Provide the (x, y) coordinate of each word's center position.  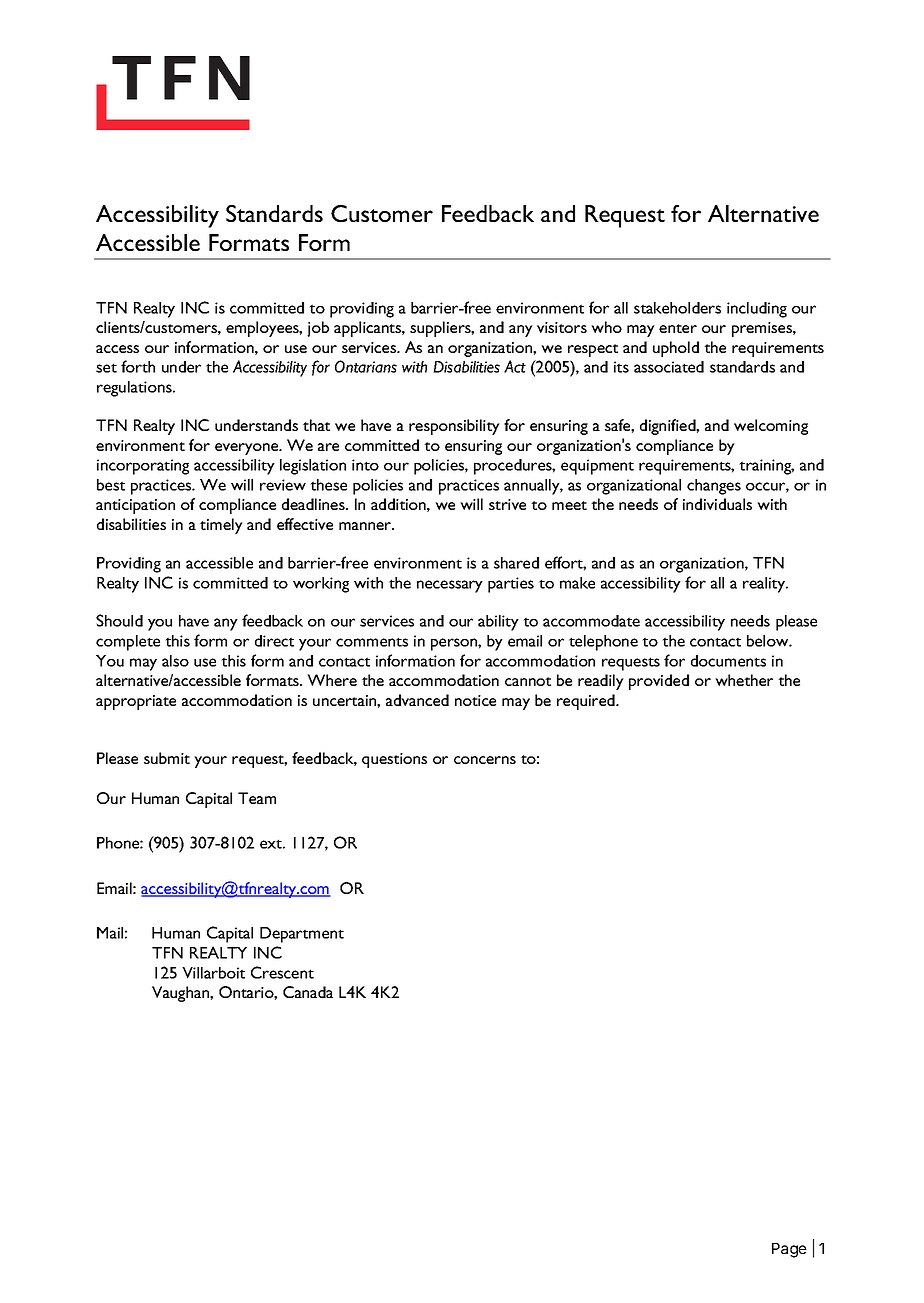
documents (728, 661)
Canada (308, 992)
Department (302, 935)
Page (789, 1250)
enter (678, 328)
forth (138, 366)
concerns (485, 760)
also (175, 661)
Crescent (282, 972)
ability (498, 623)
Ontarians (366, 366)
